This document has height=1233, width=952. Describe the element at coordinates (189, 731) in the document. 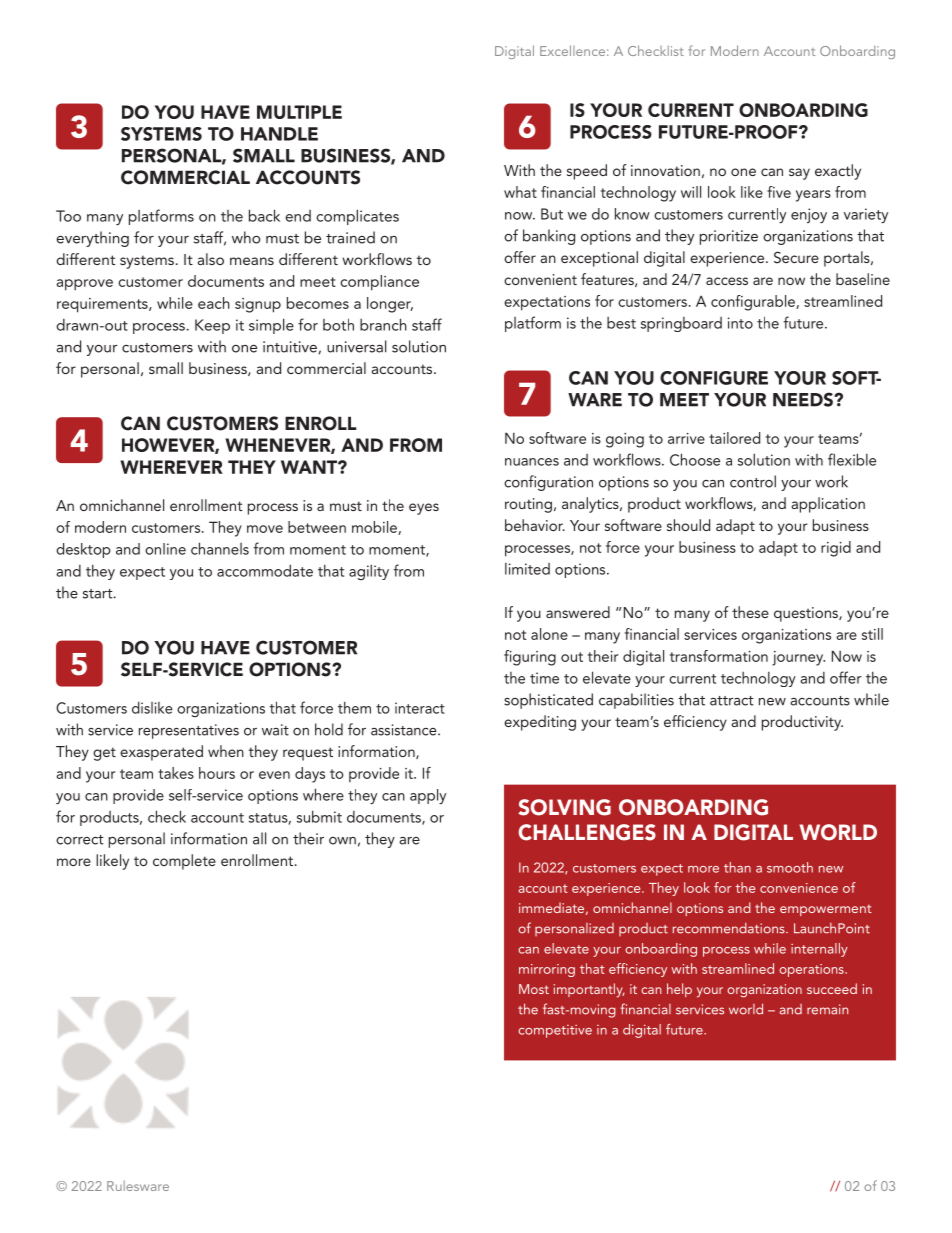

I see `representatives` at that location.
